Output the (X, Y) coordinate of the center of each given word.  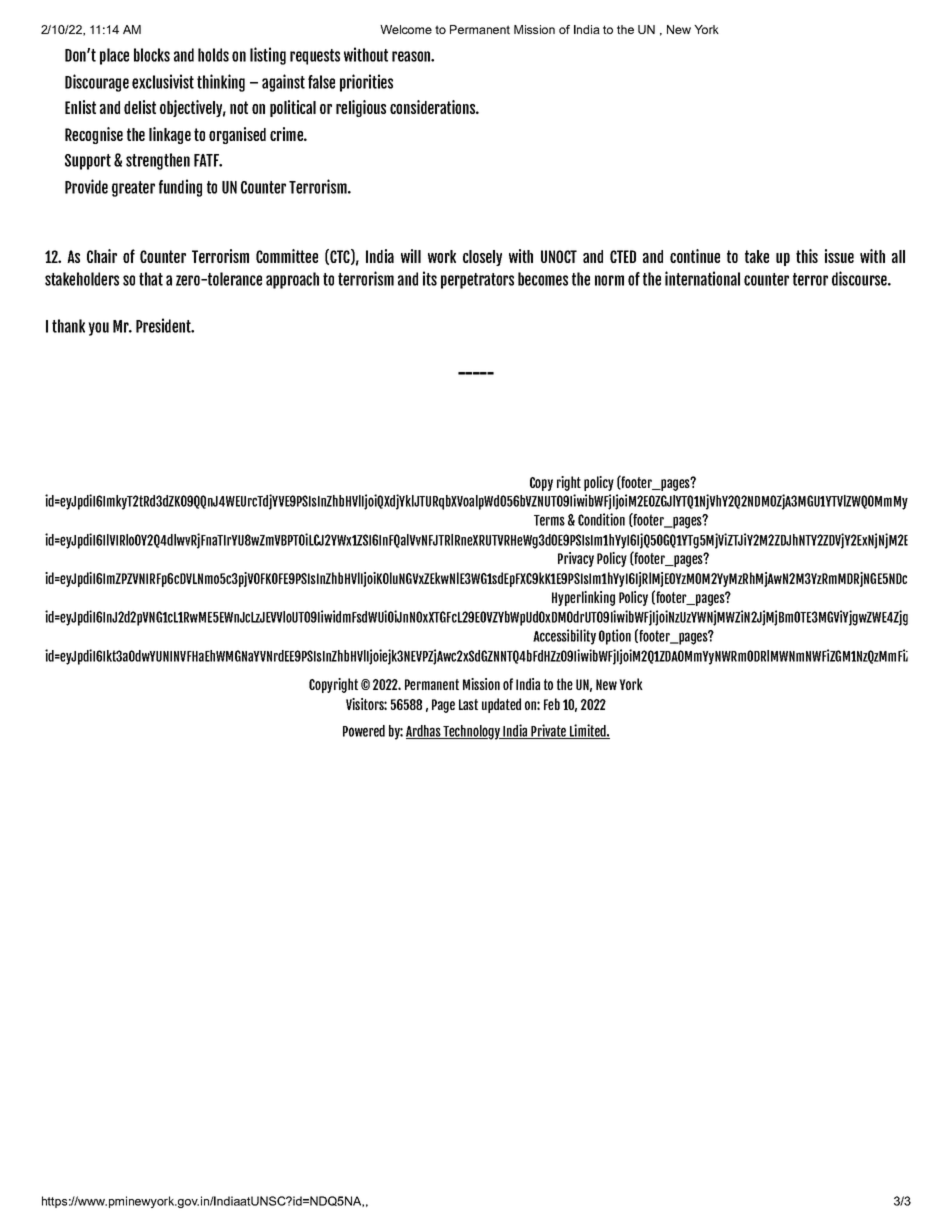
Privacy (576, 559)
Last (468, 704)
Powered (364, 731)
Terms (549, 520)
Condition (601, 519)
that (151, 279)
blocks (152, 55)
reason (412, 56)
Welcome (406, 29)
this (807, 256)
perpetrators (477, 281)
